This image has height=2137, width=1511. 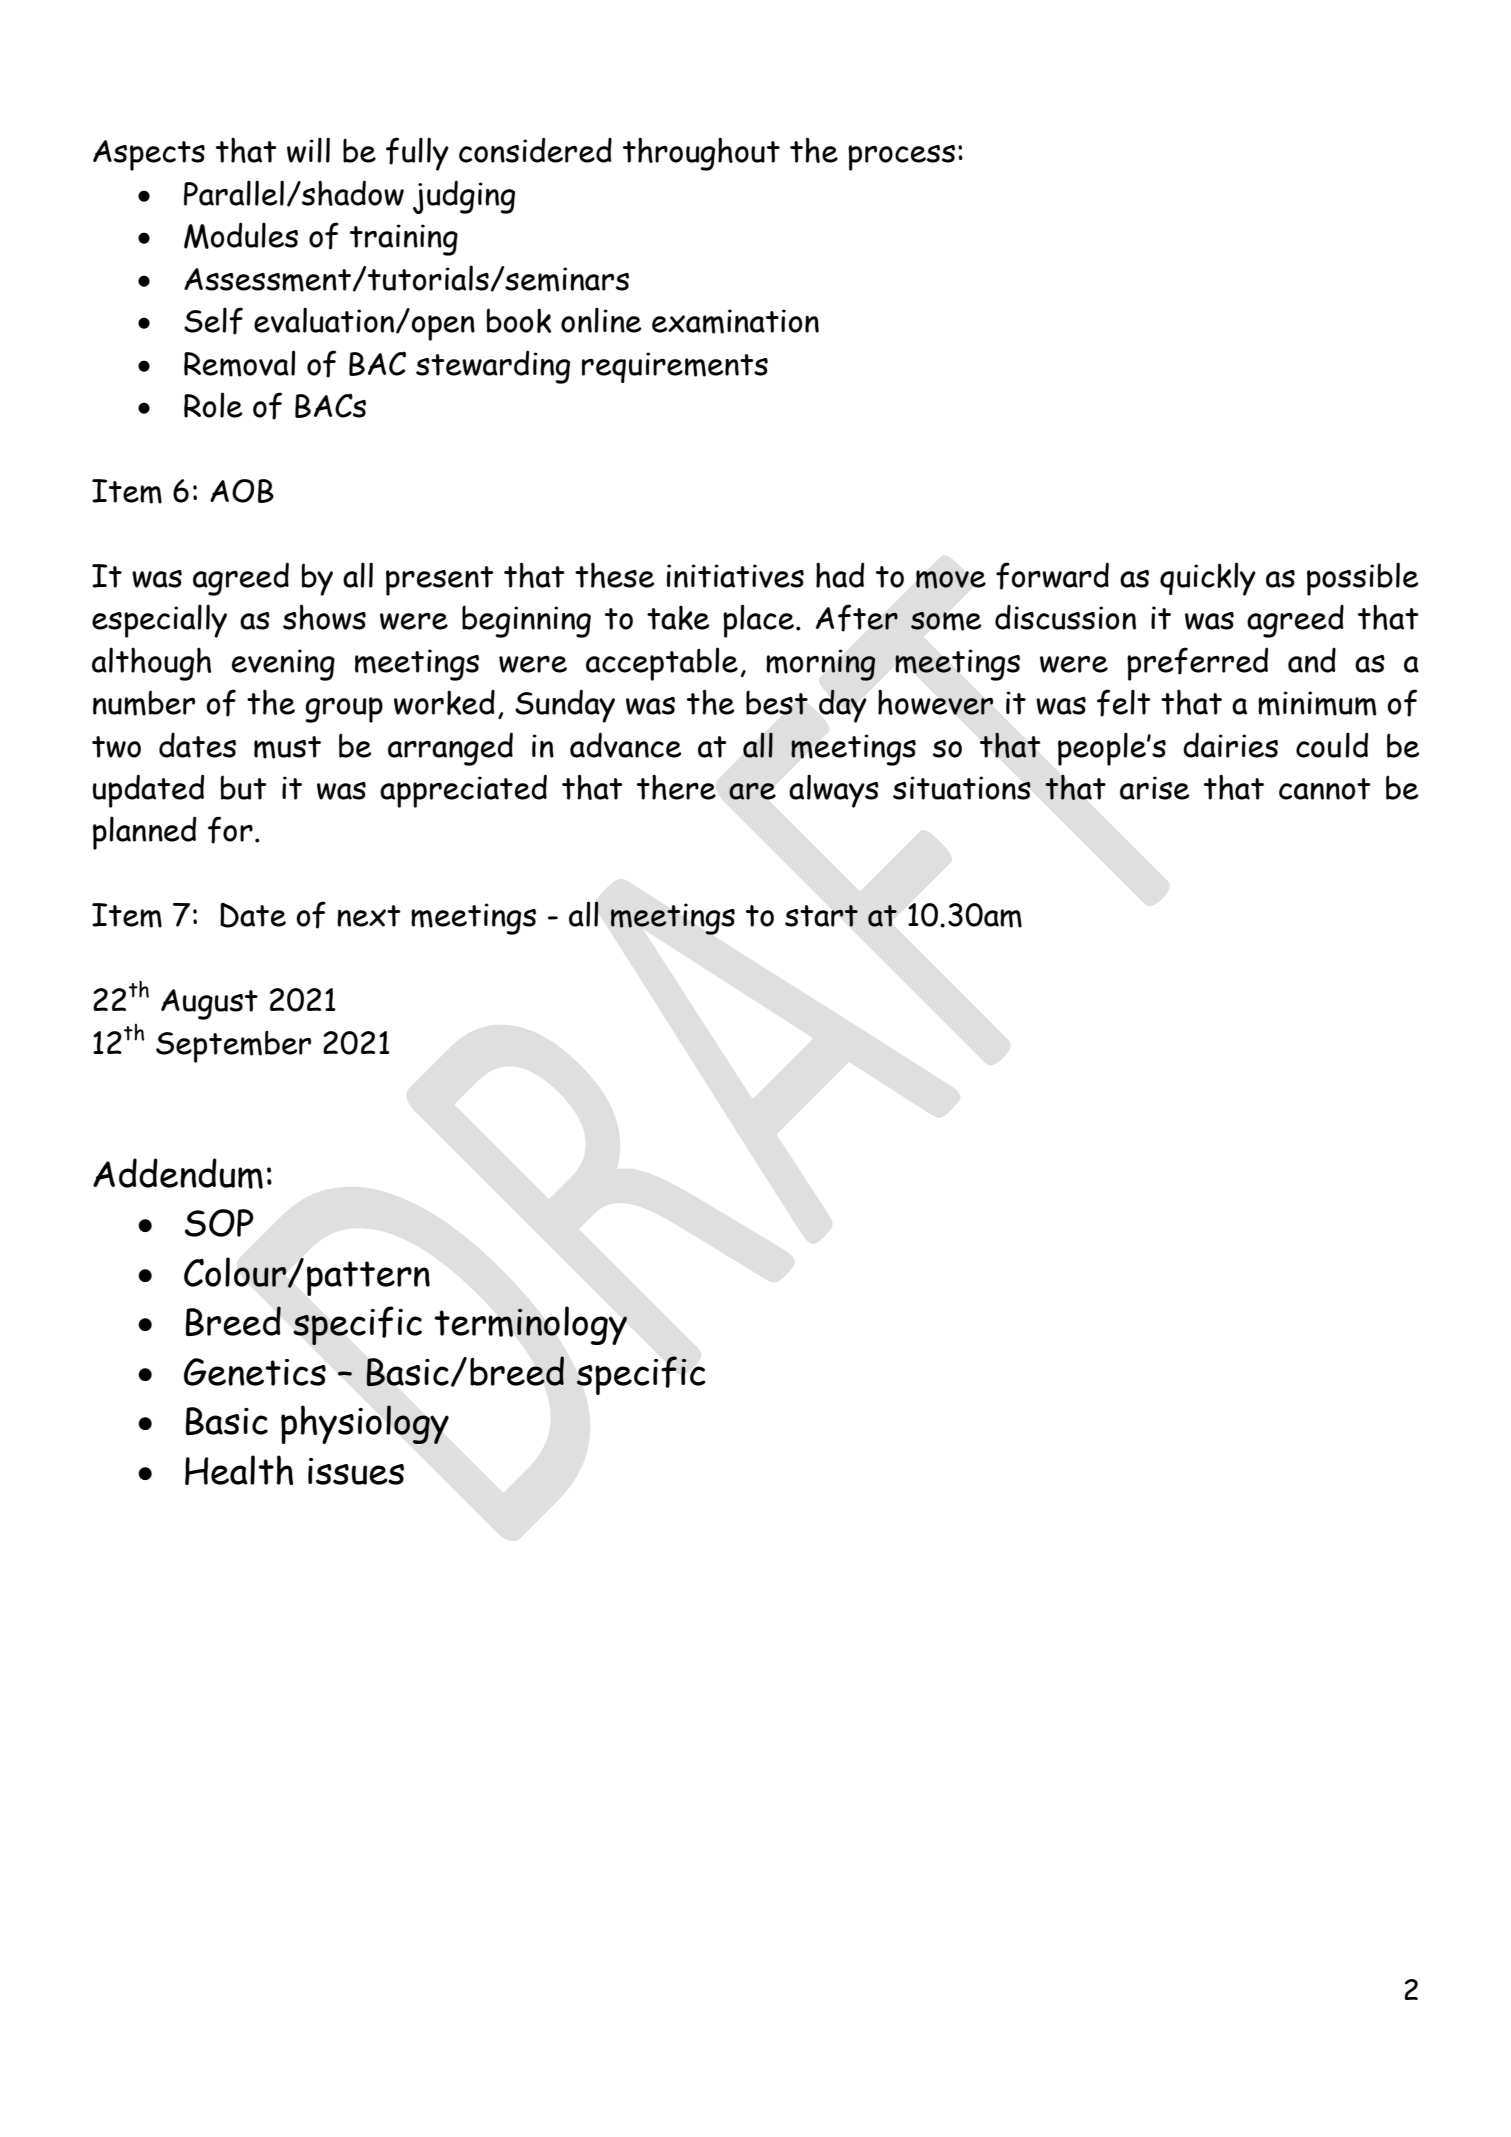 What do you see at coordinates (308, 150) in the image?
I see `will` at bounding box center [308, 150].
